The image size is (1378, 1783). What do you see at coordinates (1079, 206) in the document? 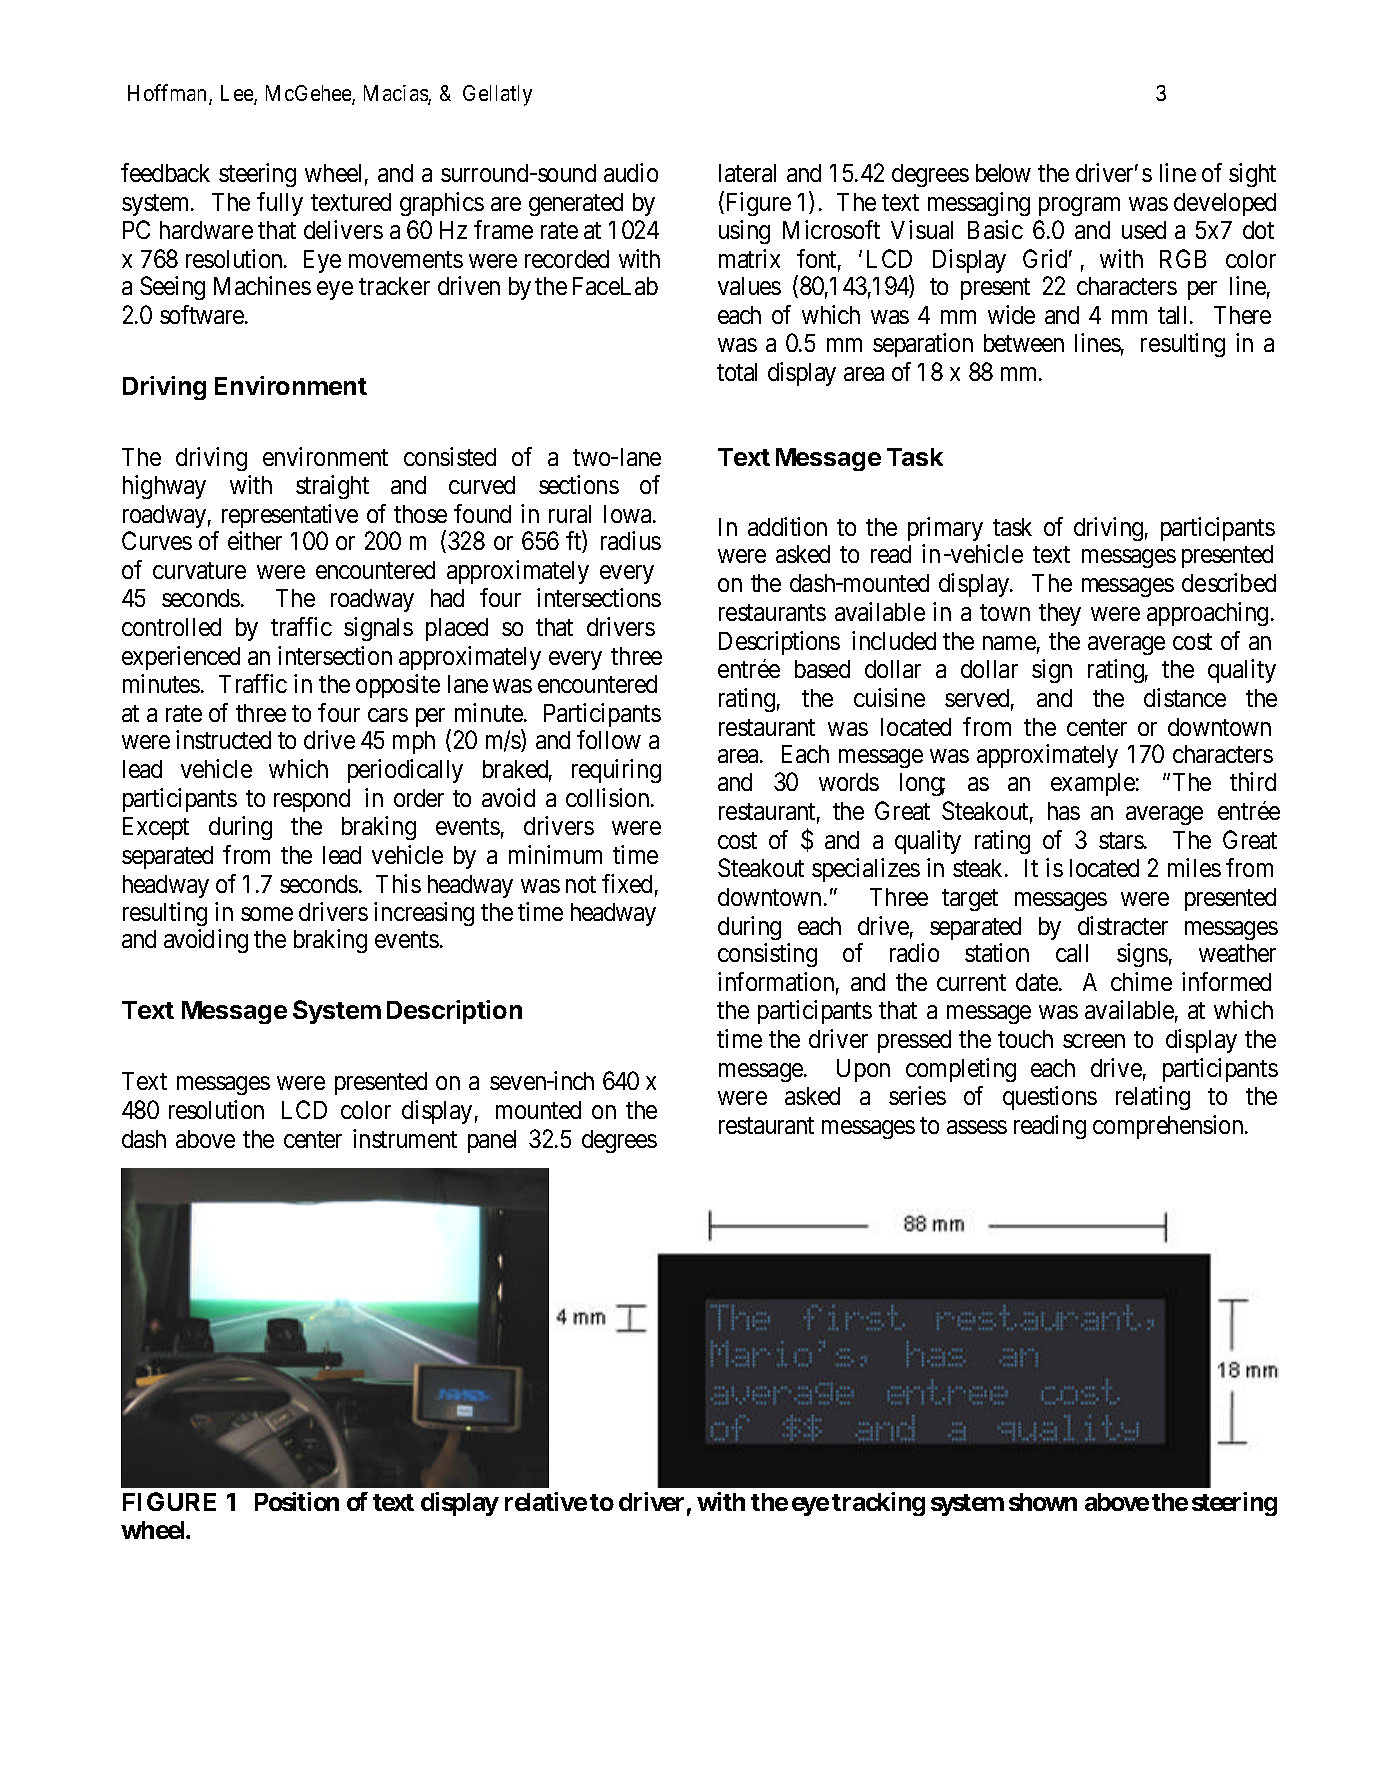
I see `program` at bounding box center [1079, 206].
